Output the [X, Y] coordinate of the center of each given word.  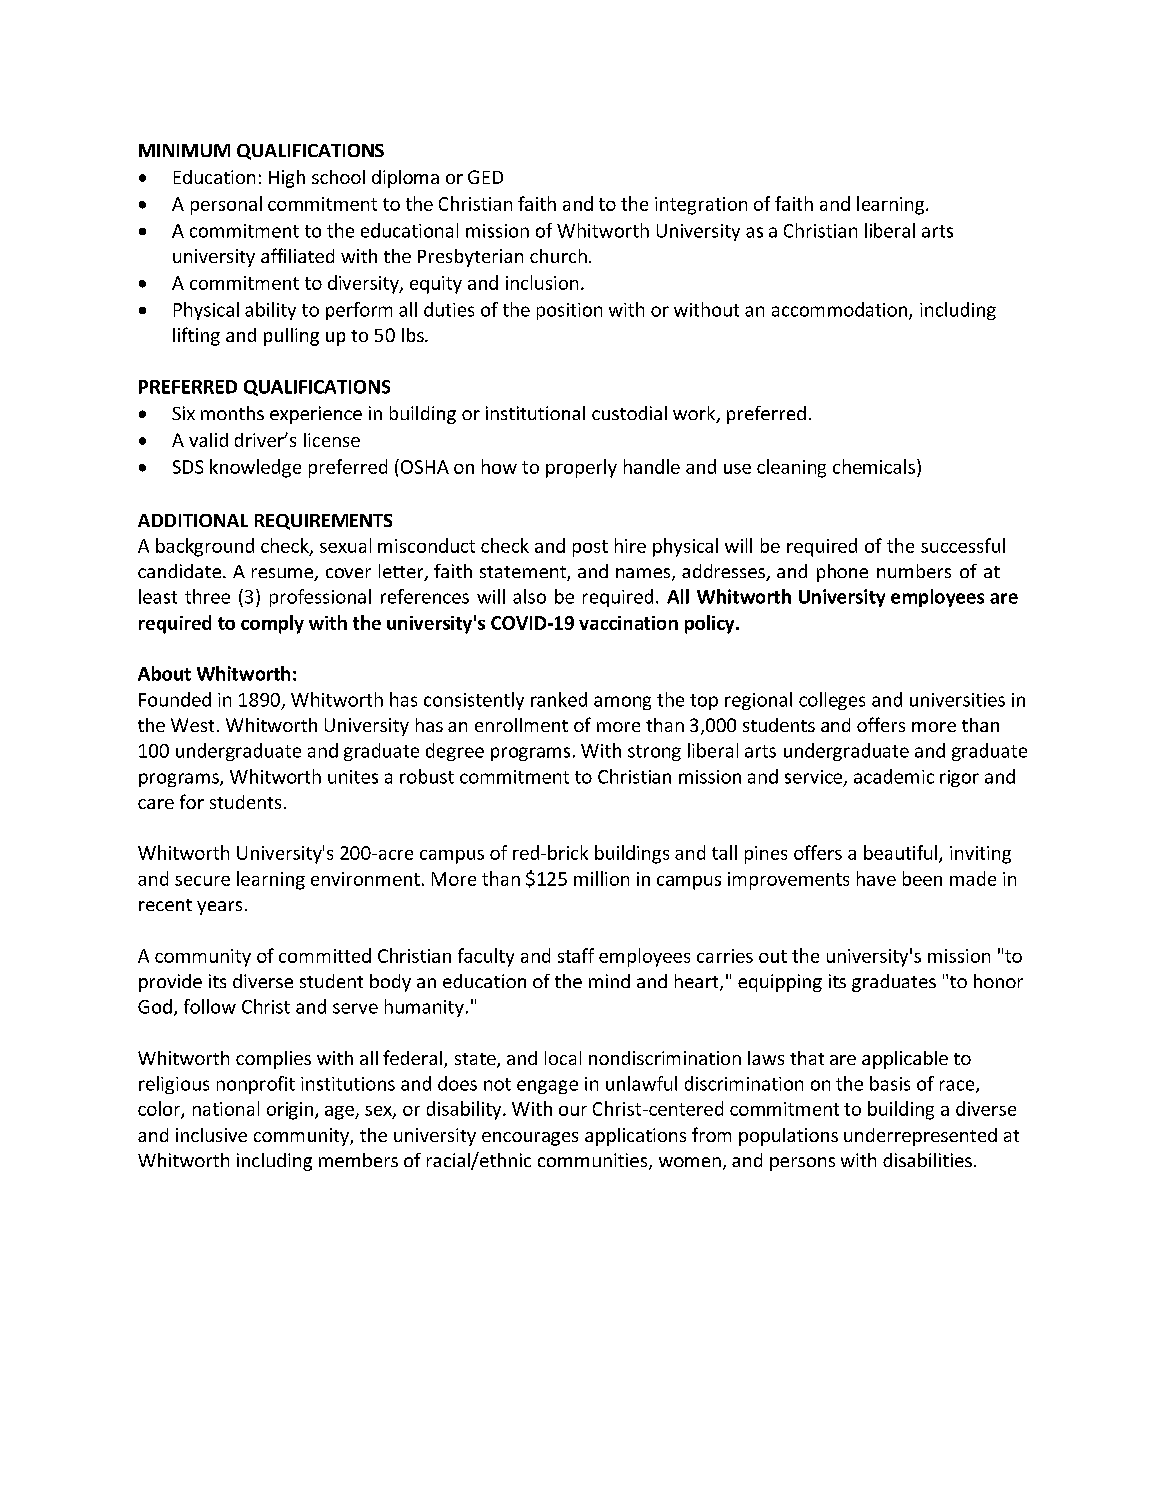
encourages [530, 1139]
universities [957, 700]
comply [272, 624]
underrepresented [920, 1137]
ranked [559, 699]
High [287, 179]
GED [485, 177]
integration [701, 206]
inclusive [211, 1135]
